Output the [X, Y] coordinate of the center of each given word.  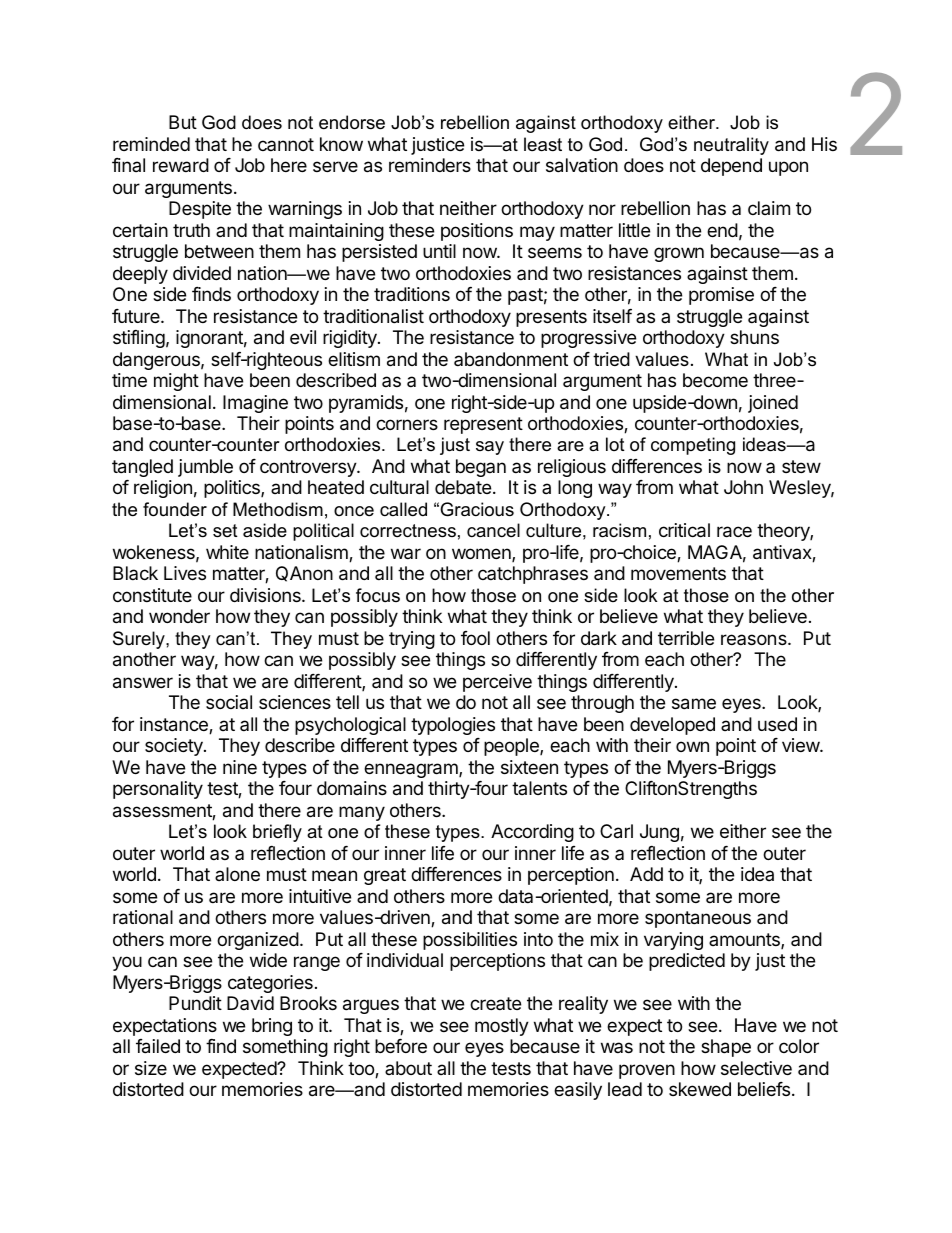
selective [756, 1068]
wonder [179, 616]
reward [181, 165]
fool [475, 638]
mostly [502, 1027]
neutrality [731, 146]
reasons [755, 639]
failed [158, 1046]
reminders [430, 165]
